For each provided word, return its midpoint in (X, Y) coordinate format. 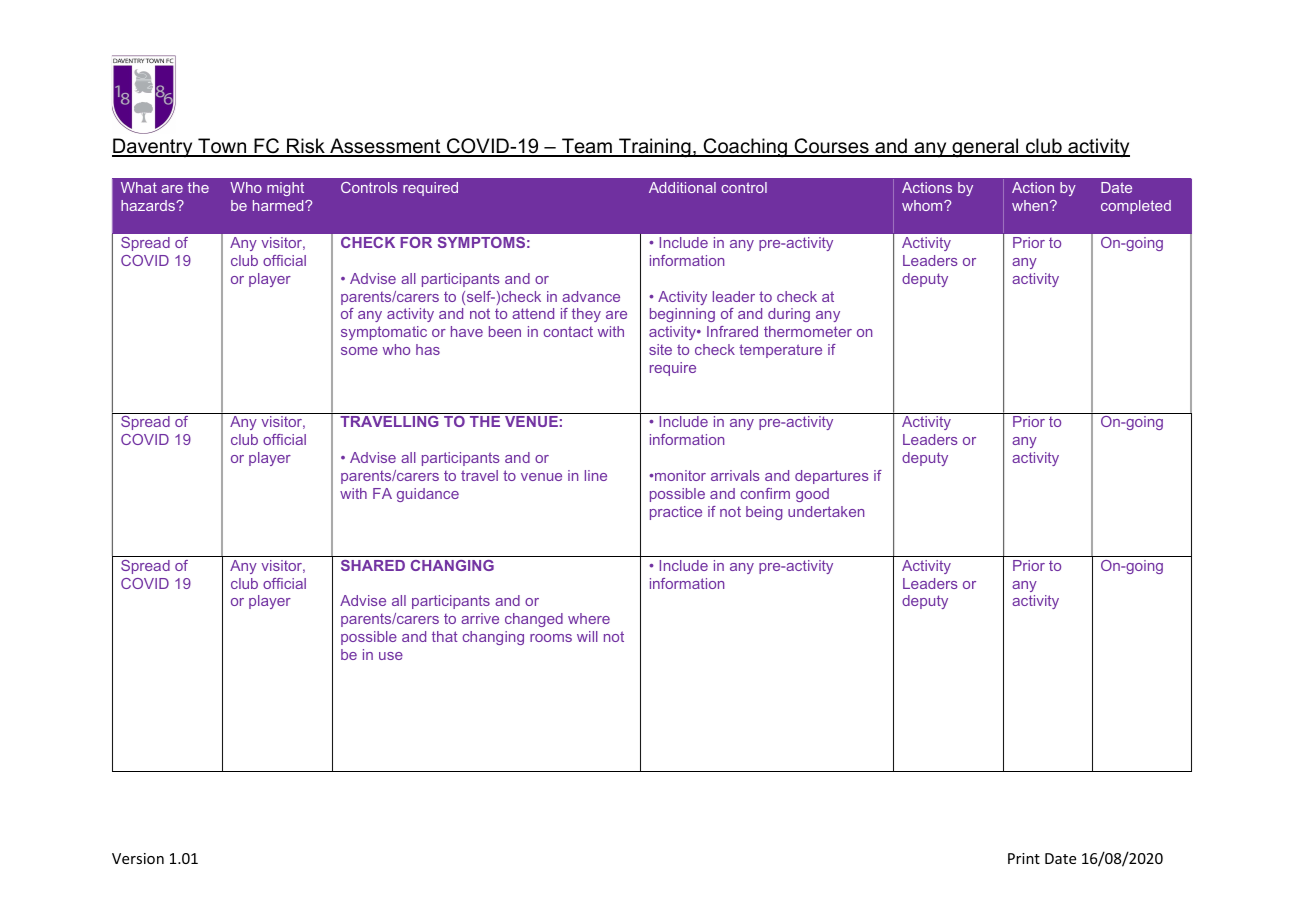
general (985, 148)
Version (138, 858)
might (285, 189)
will (587, 636)
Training (655, 148)
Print (1024, 858)
